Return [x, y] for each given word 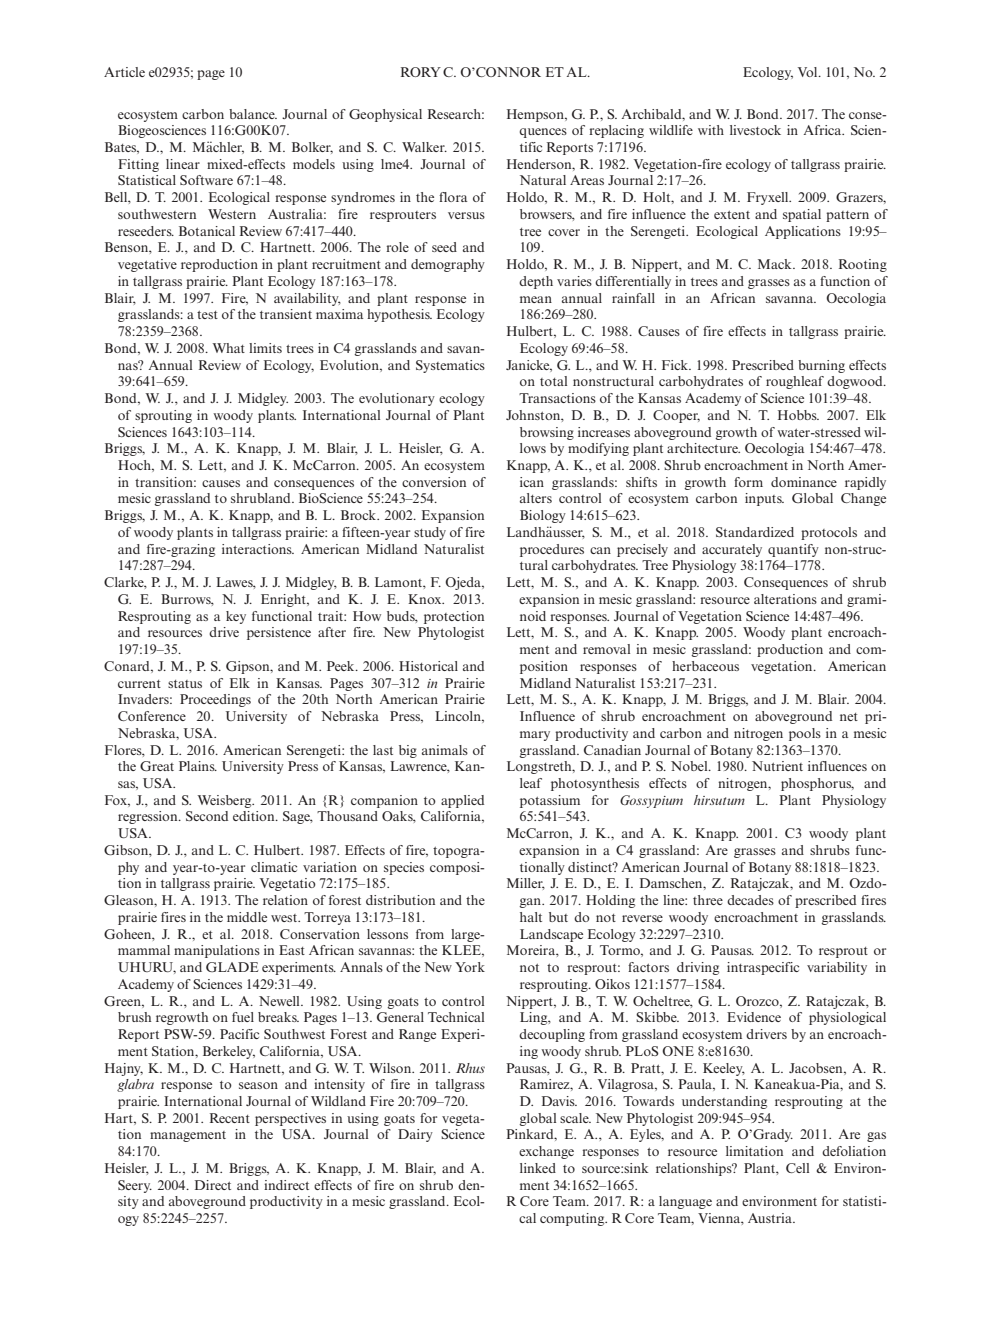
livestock [755, 130]
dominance [804, 482]
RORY [421, 72]
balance [253, 114]
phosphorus [817, 784]
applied [462, 801]
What [228, 348]
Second [207, 816]
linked [538, 1168]
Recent [230, 1118]
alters [536, 498]
